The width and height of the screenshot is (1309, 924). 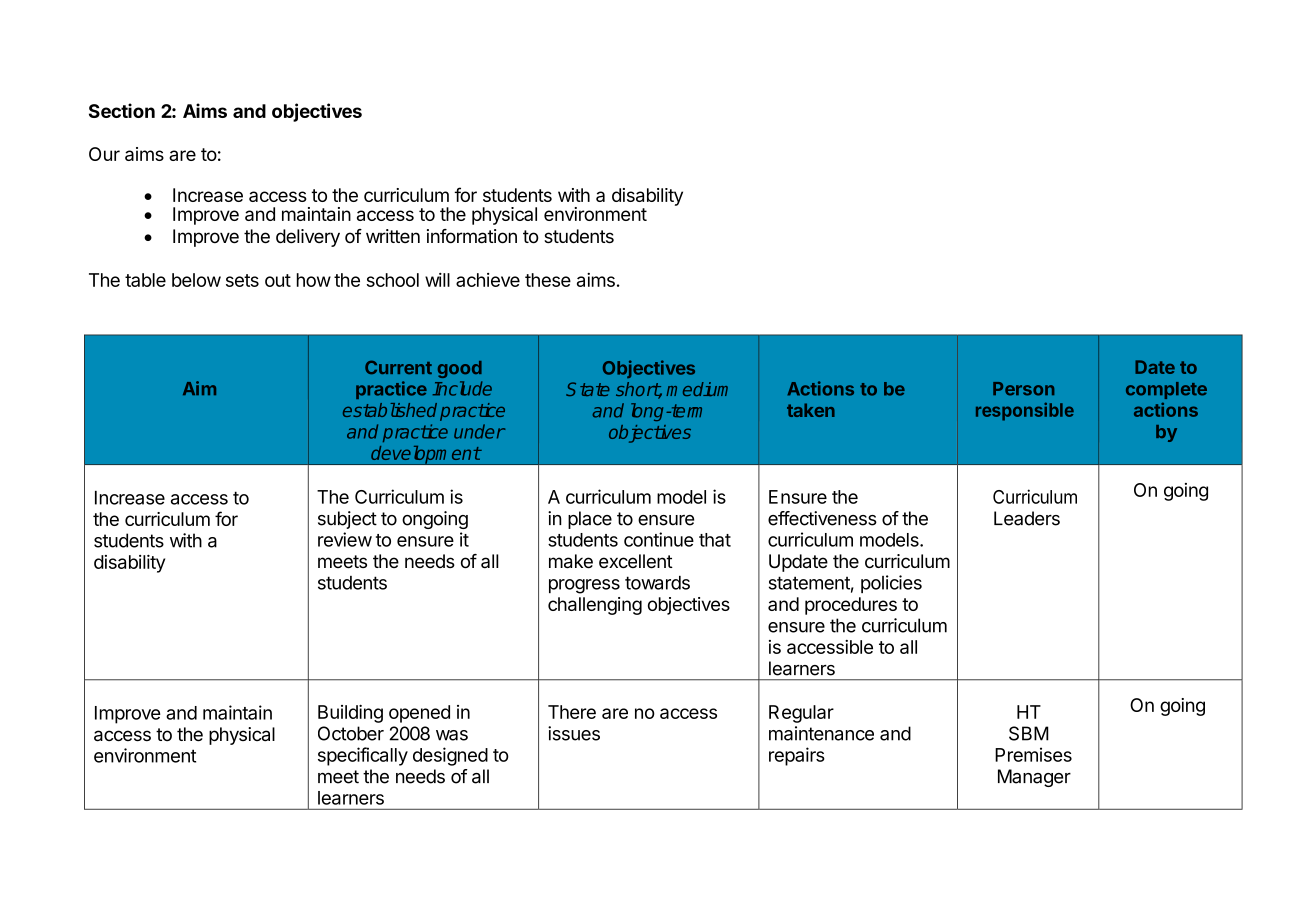 What do you see at coordinates (548, 280) in the screenshot?
I see `these` at bounding box center [548, 280].
